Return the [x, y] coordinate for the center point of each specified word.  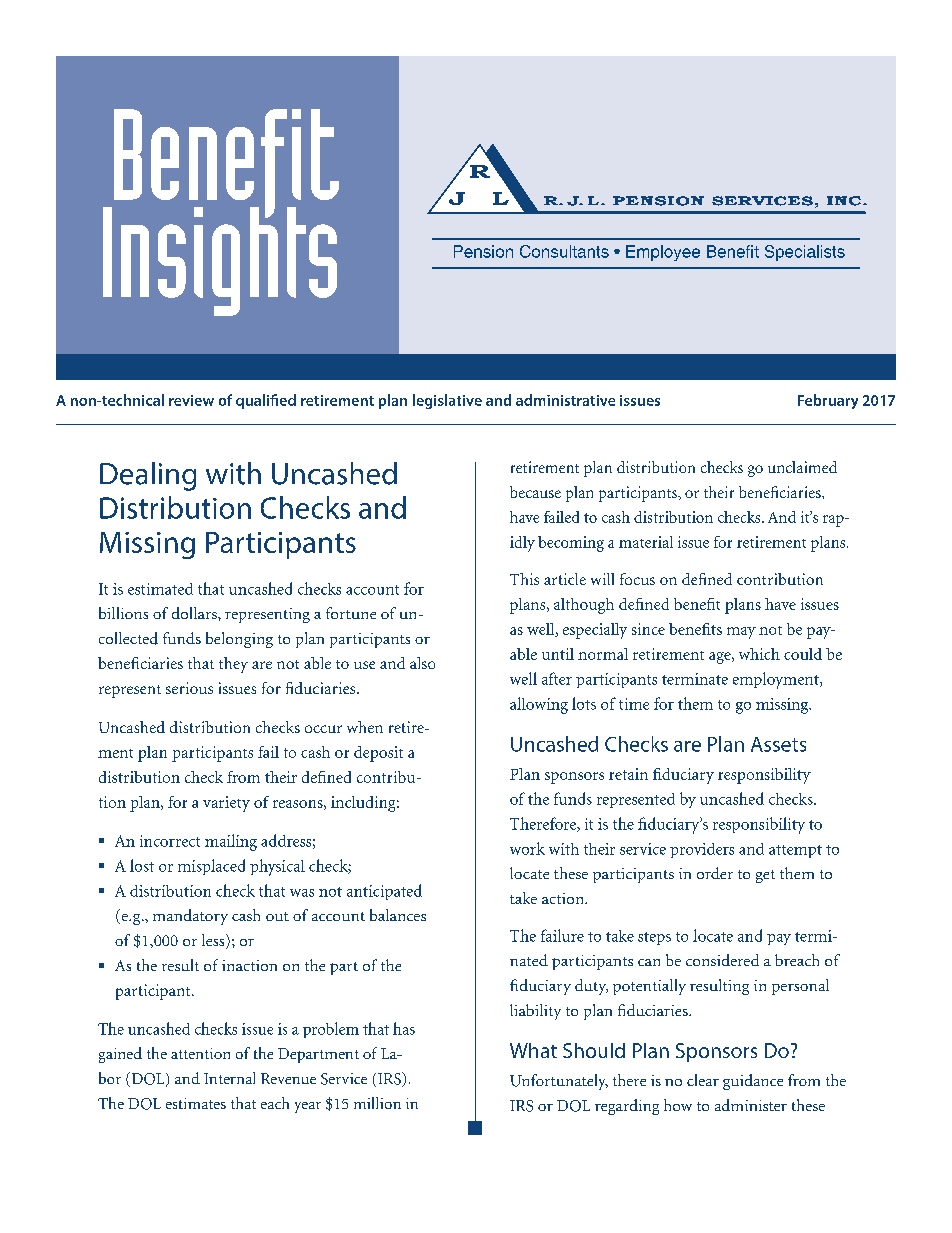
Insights [220, 260]
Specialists [805, 253]
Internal [229, 1078]
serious [189, 688]
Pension [483, 251]
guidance [753, 1082]
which [759, 654]
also [422, 663]
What [533, 1050]
